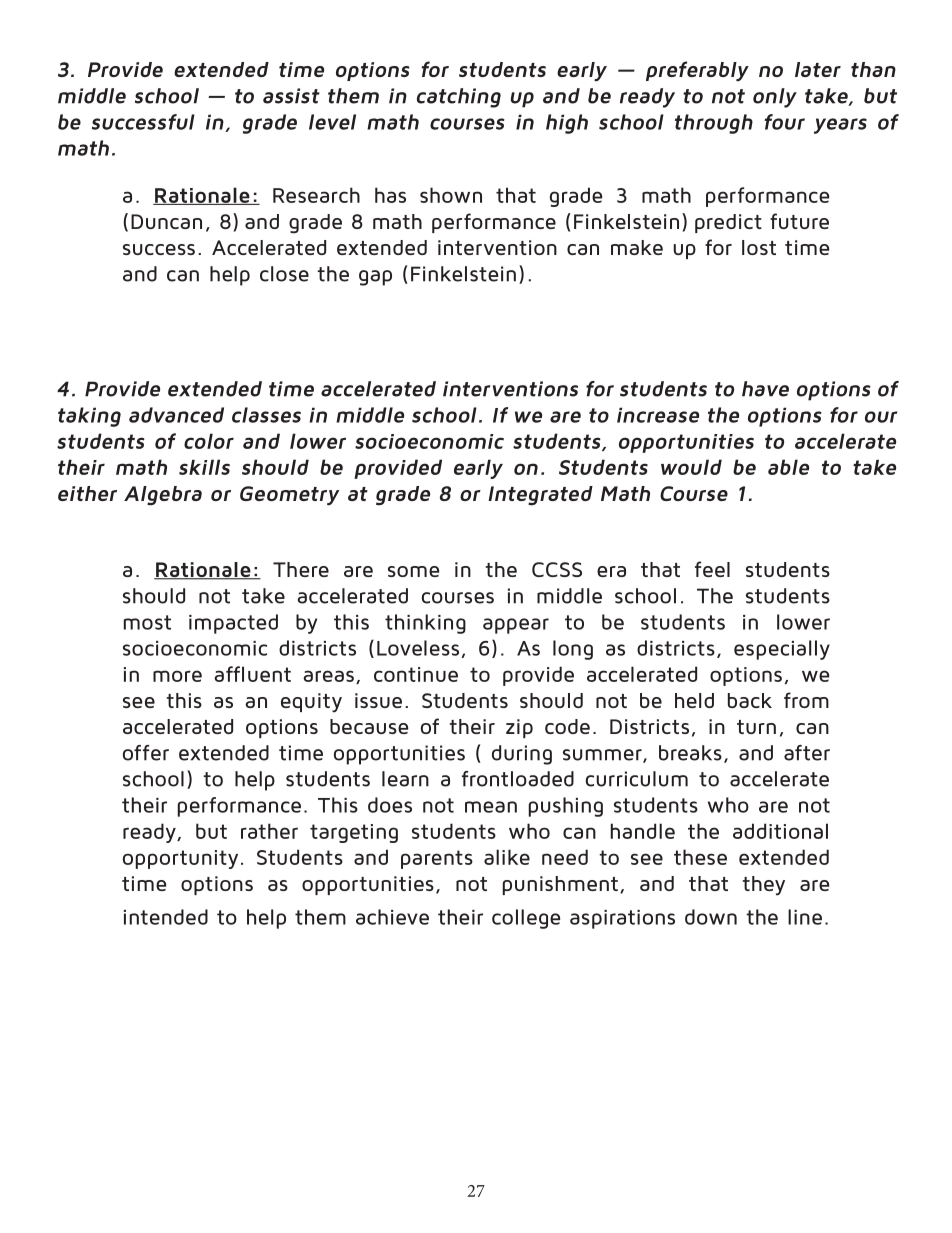 The image size is (952, 1233). I want to click on intended, so click(166, 917).
